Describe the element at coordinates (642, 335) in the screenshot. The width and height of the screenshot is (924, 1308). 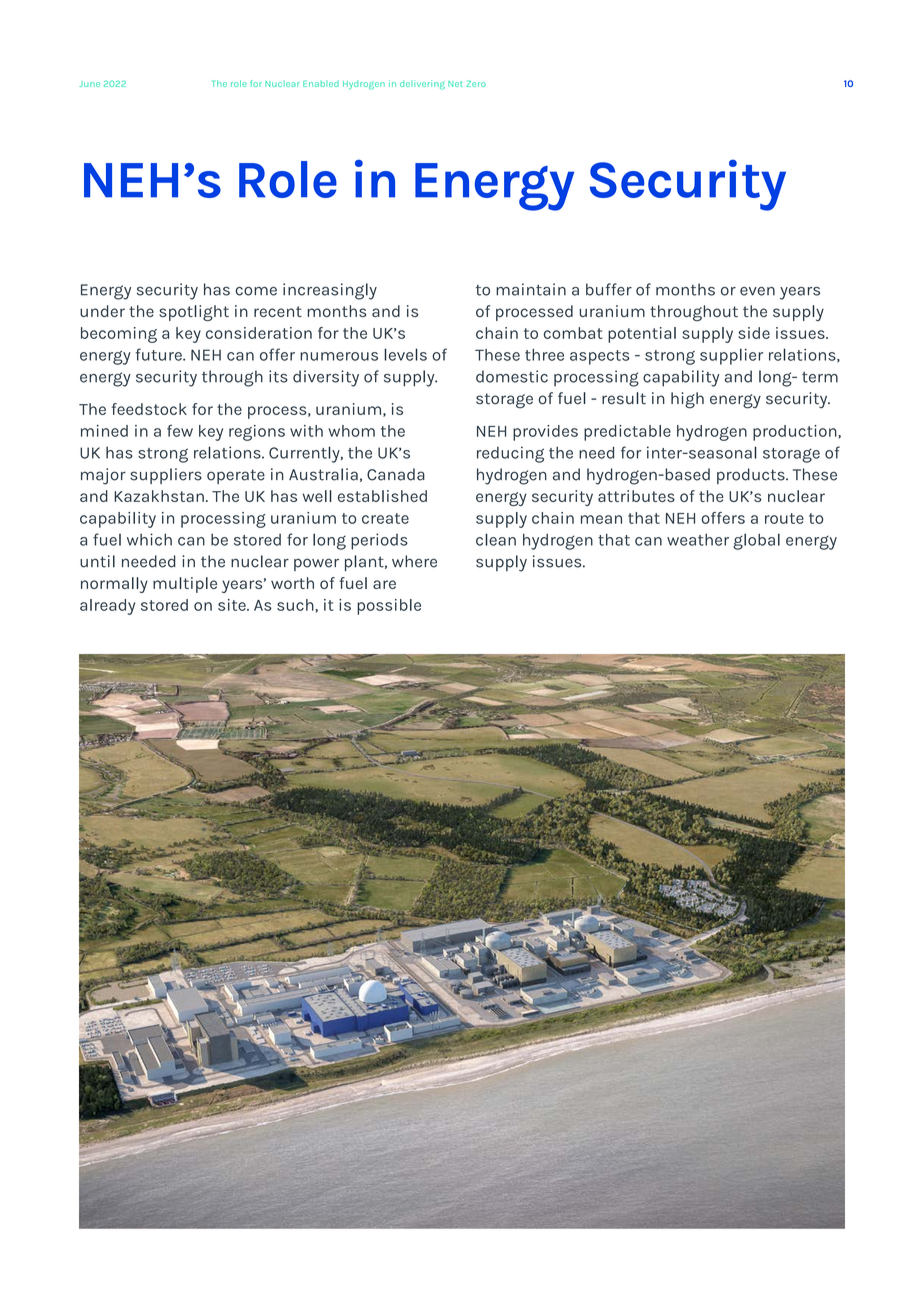
I see `potential` at that location.
